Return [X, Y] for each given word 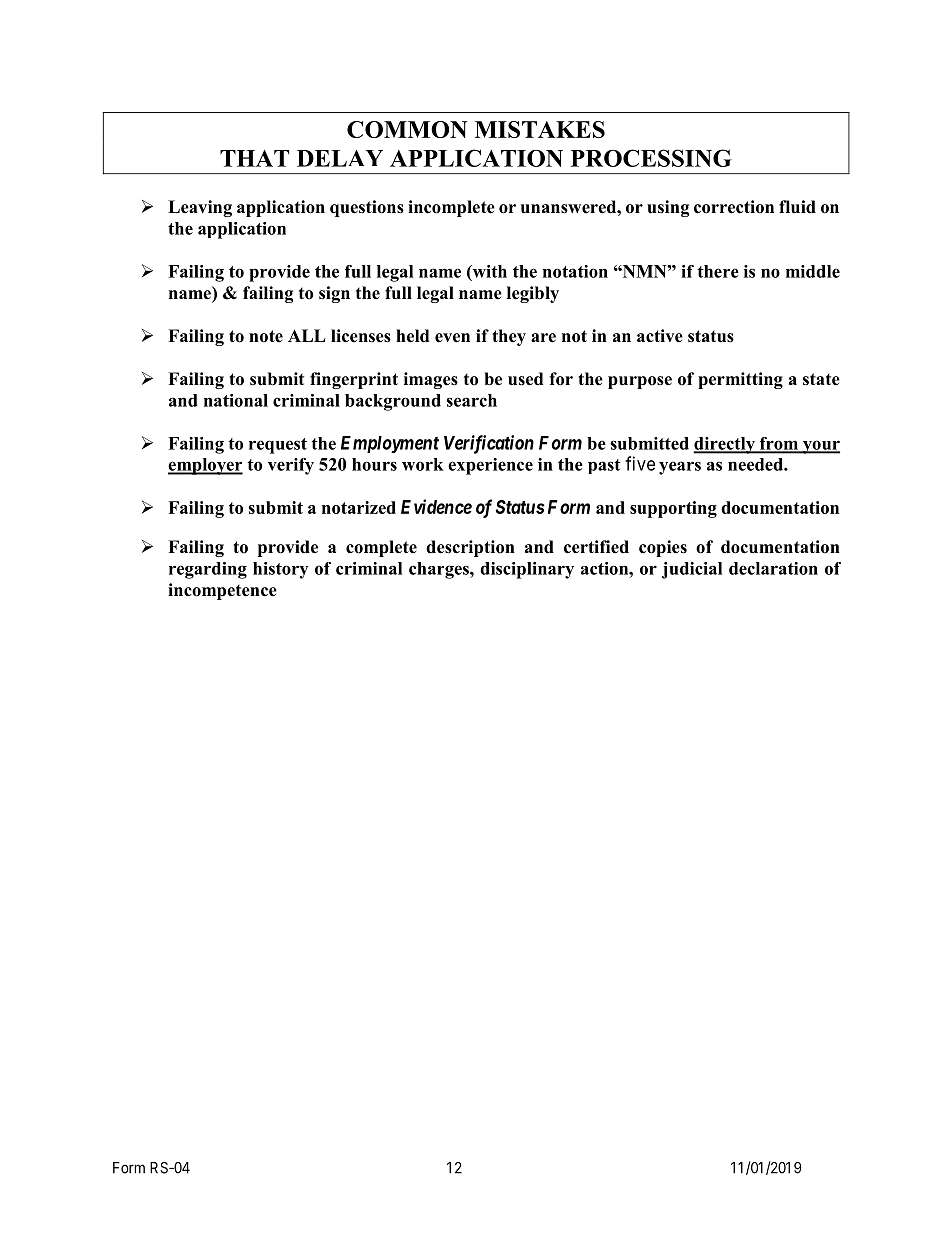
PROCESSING [651, 158]
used [525, 379]
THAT [254, 158]
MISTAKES [540, 129]
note [266, 336]
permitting [740, 380]
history [280, 570]
